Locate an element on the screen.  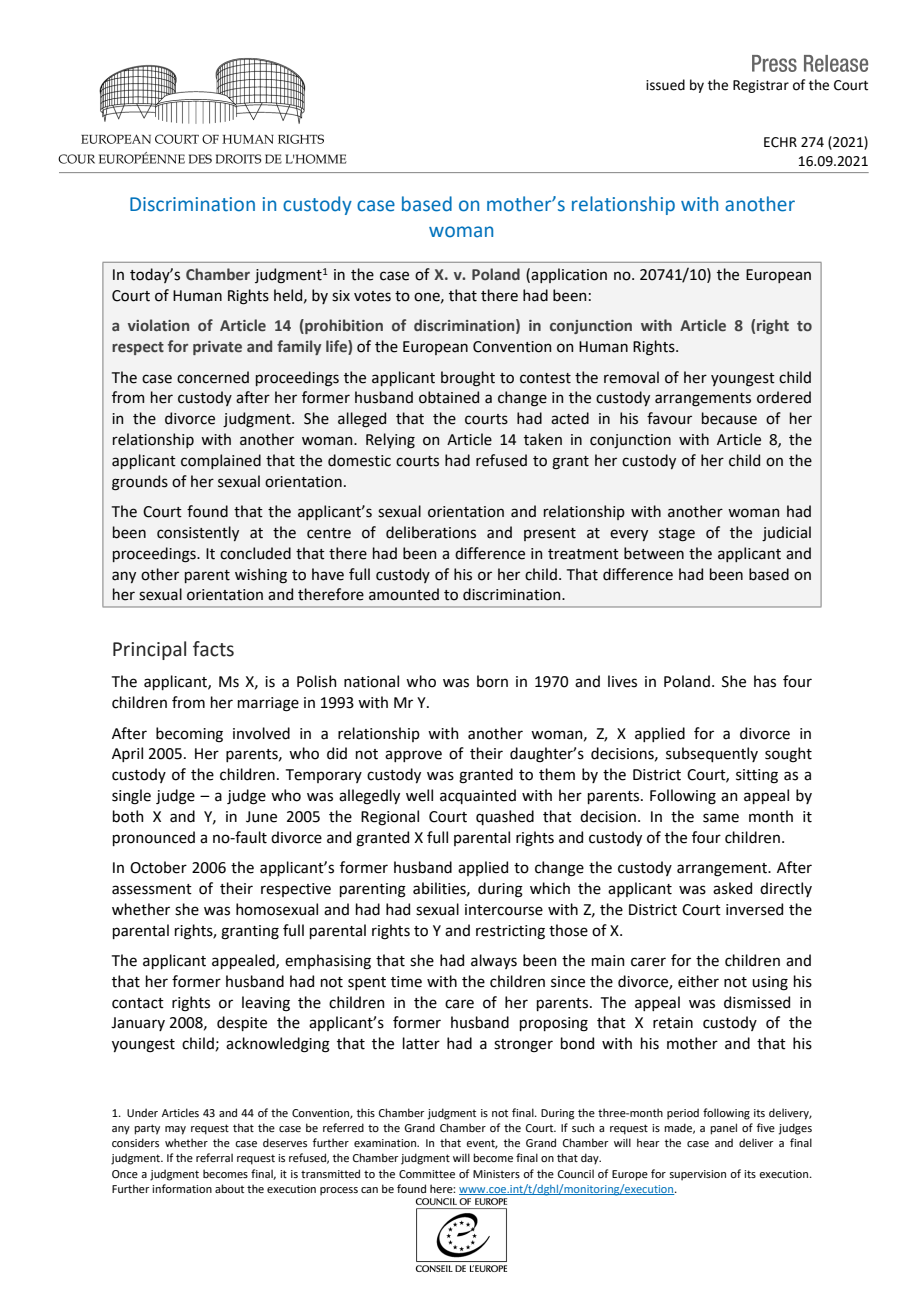
facts is located at coordinates (213, 649).
